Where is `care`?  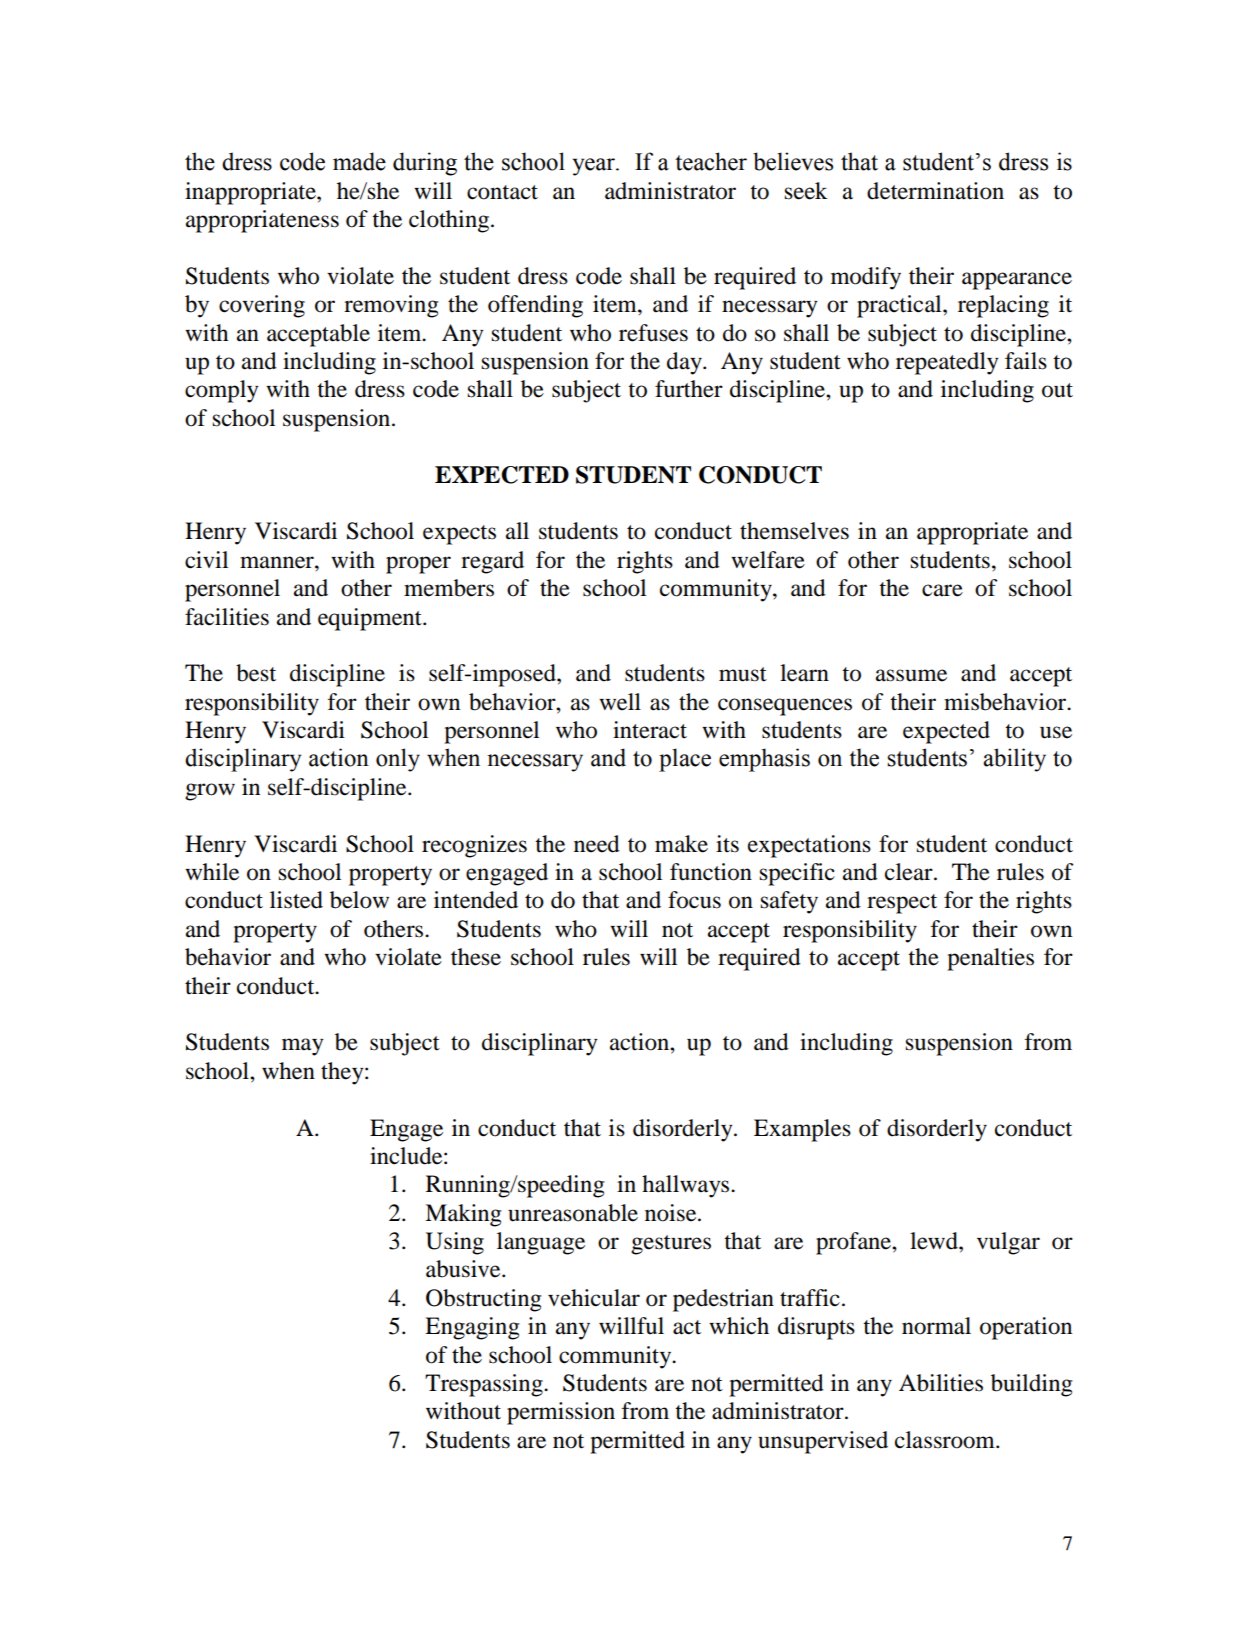
care is located at coordinates (942, 590).
